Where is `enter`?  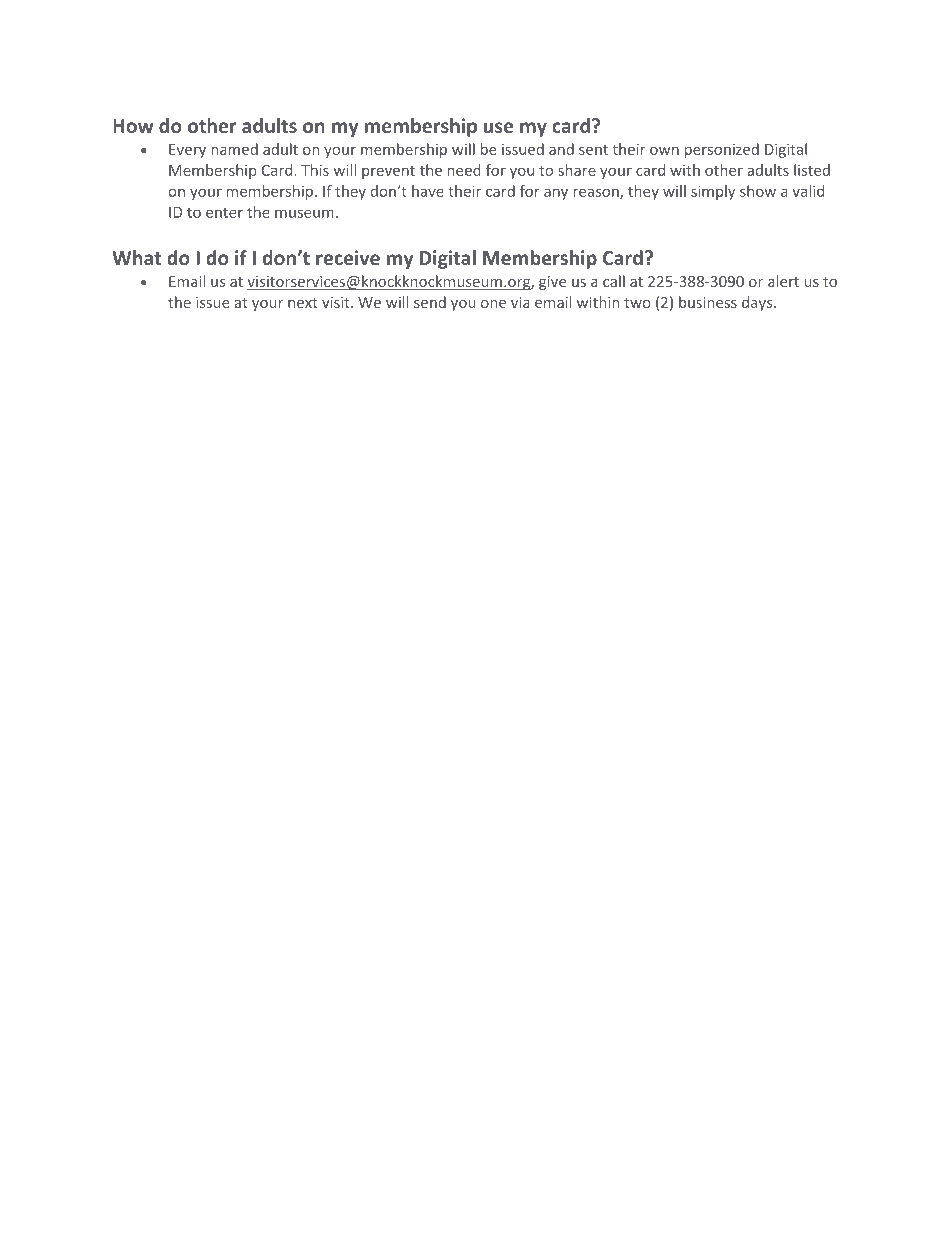
enter is located at coordinates (224, 212).
